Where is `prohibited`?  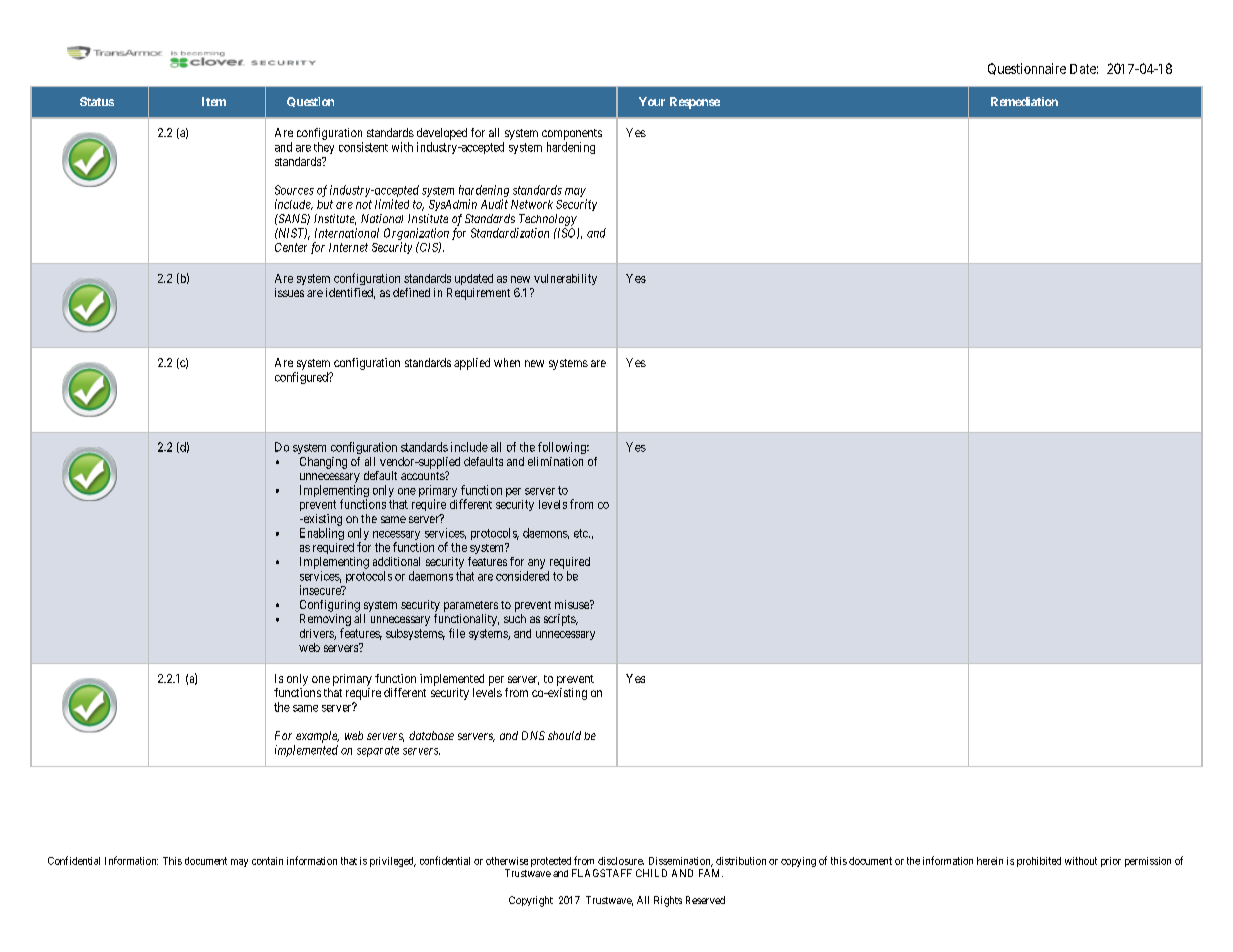
prohibited is located at coordinates (1039, 862).
